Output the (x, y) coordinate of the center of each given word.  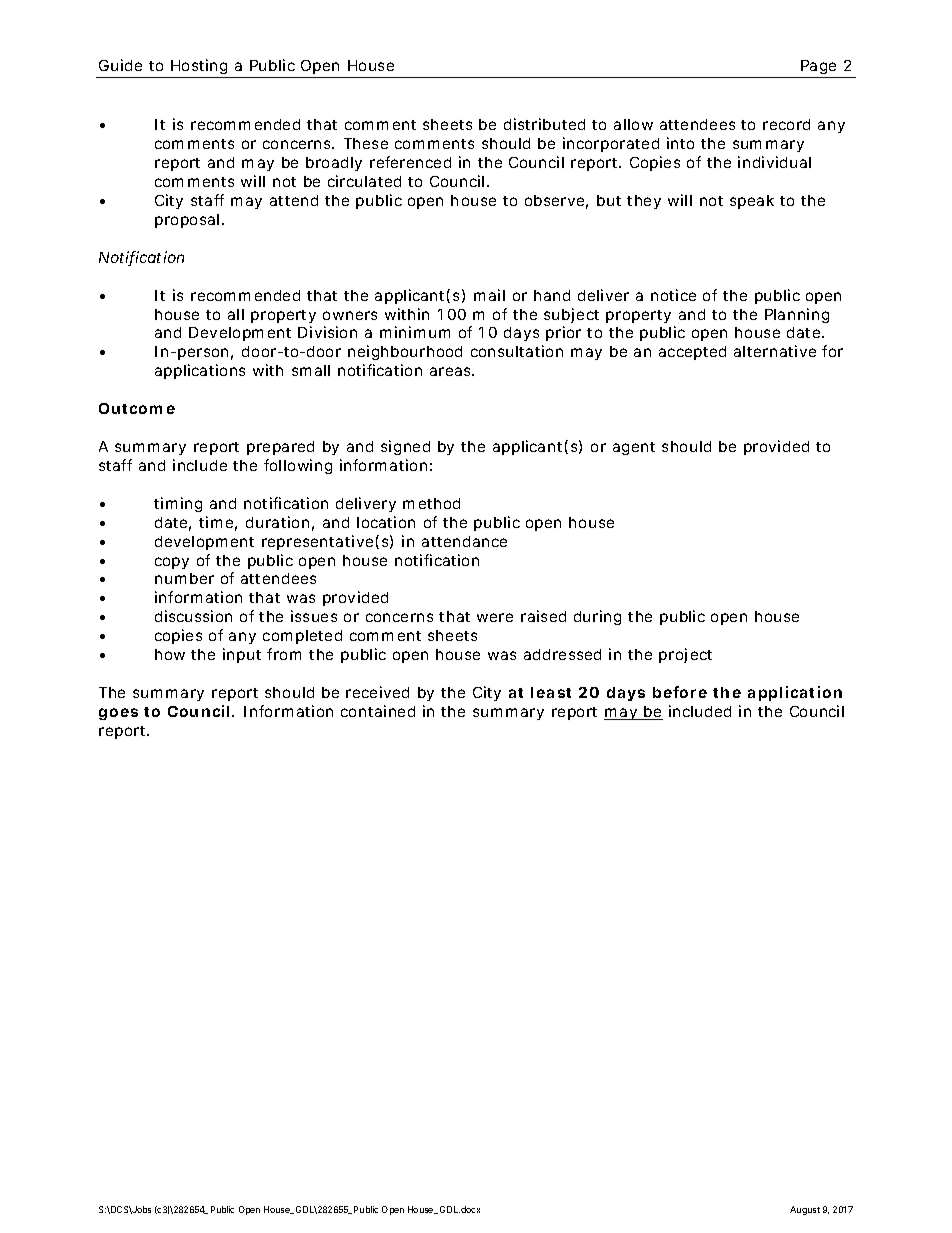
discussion (193, 616)
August (805, 1210)
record (786, 124)
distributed (544, 124)
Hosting (198, 68)
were (495, 617)
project (685, 655)
